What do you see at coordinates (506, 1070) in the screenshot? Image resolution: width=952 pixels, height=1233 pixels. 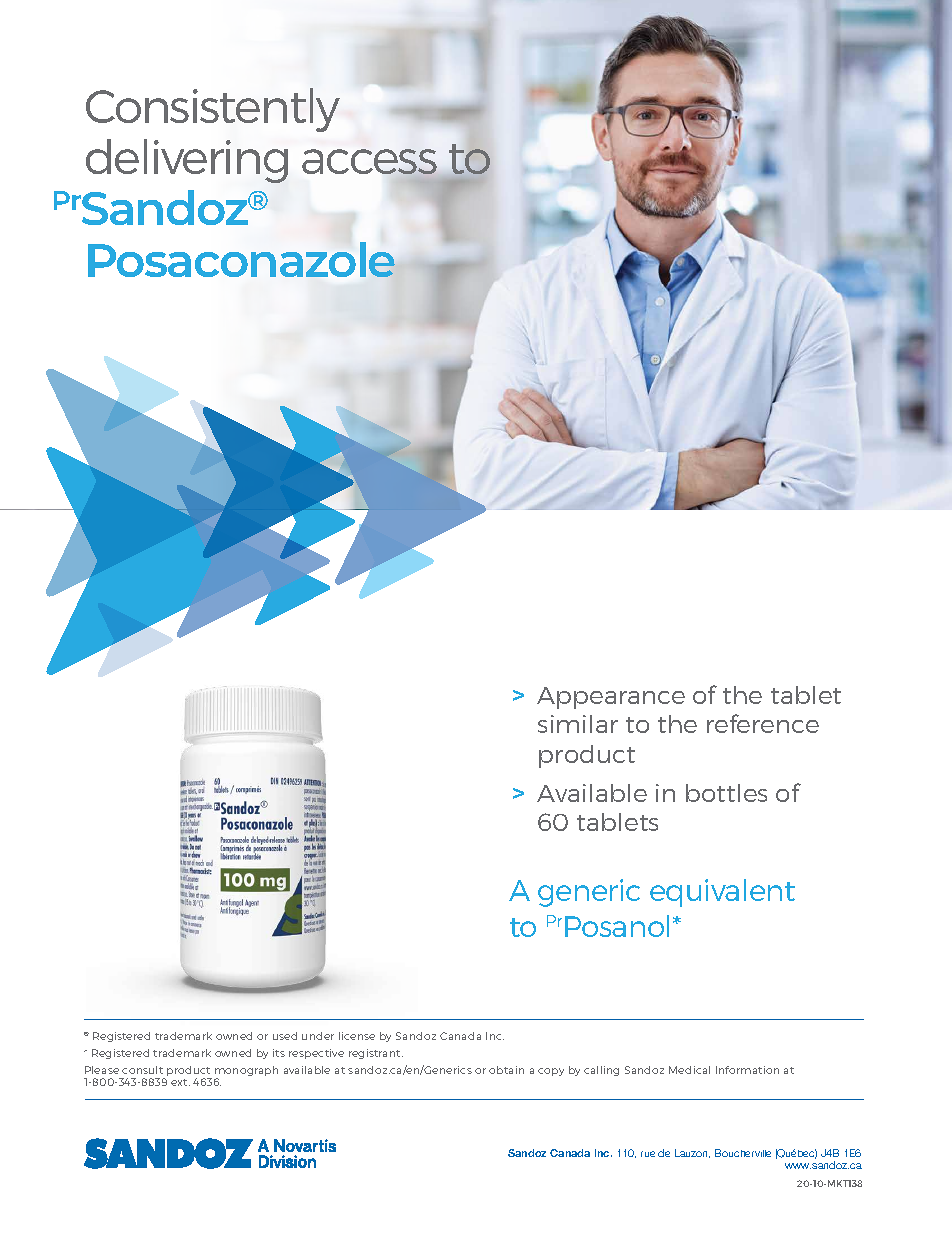 I see `obtain` at bounding box center [506, 1070].
